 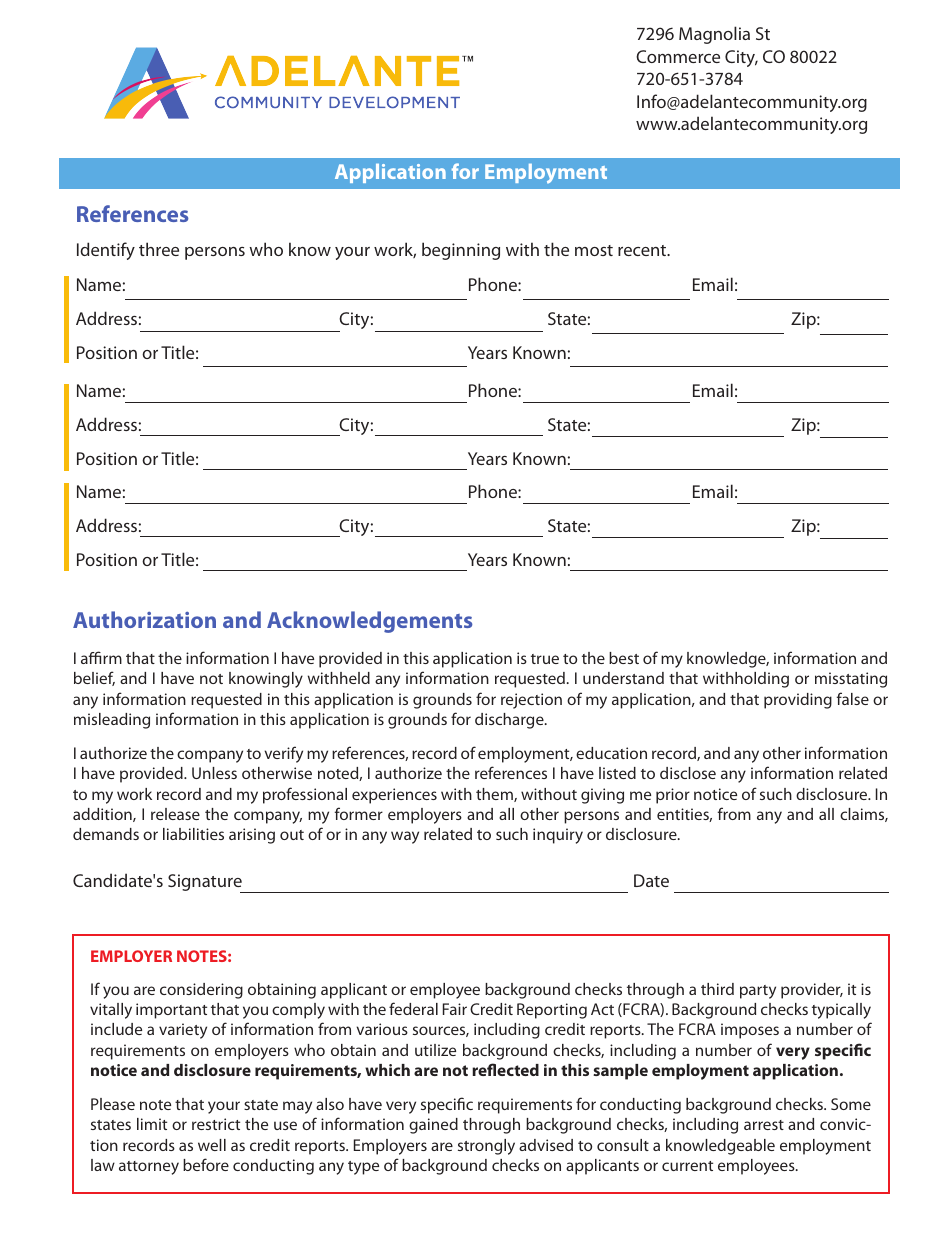 What do you see at coordinates (461, 251) in the document?
I see `beginning` at bounding box center [461, 251].
